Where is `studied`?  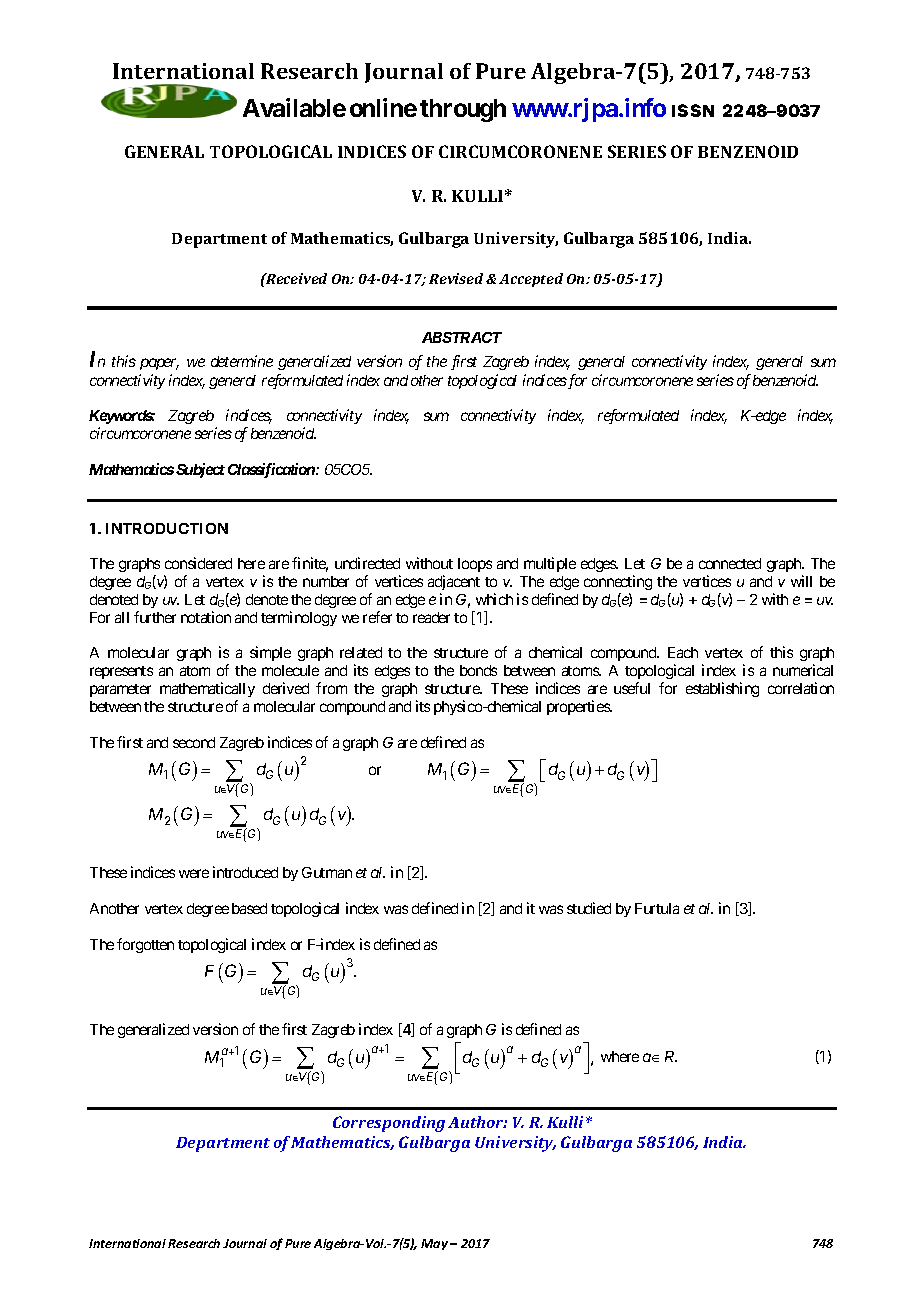
studied is located at coordinates (589, 908).
